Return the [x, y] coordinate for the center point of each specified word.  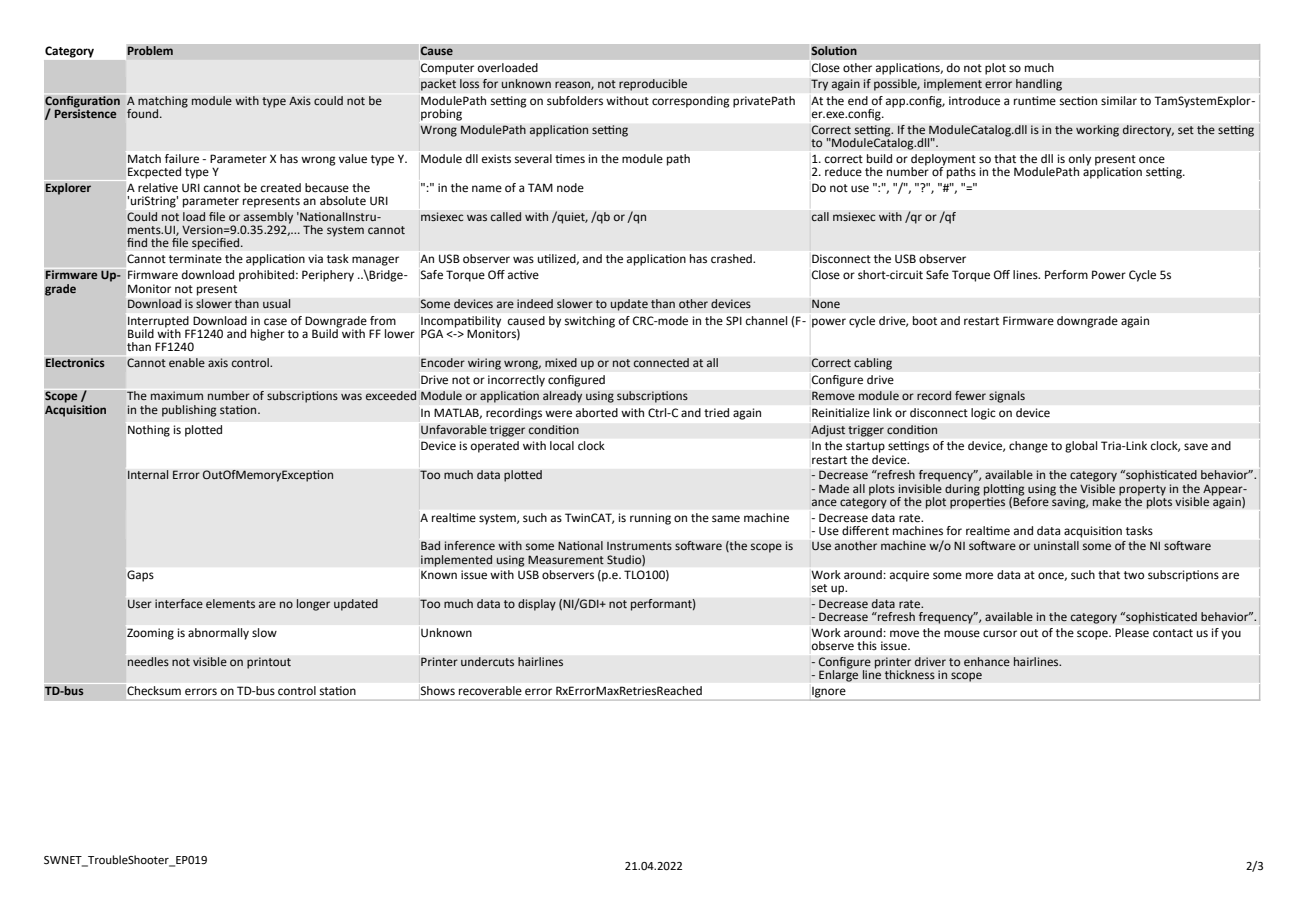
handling [1039, 85]
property [1142, 490]
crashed [732, 258]
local [562, 445]
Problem [150, 51]
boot [925, 321]
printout [269, 663]
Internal [148, 475]
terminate [195, 259]
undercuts [487, 662]
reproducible [653, 85]
